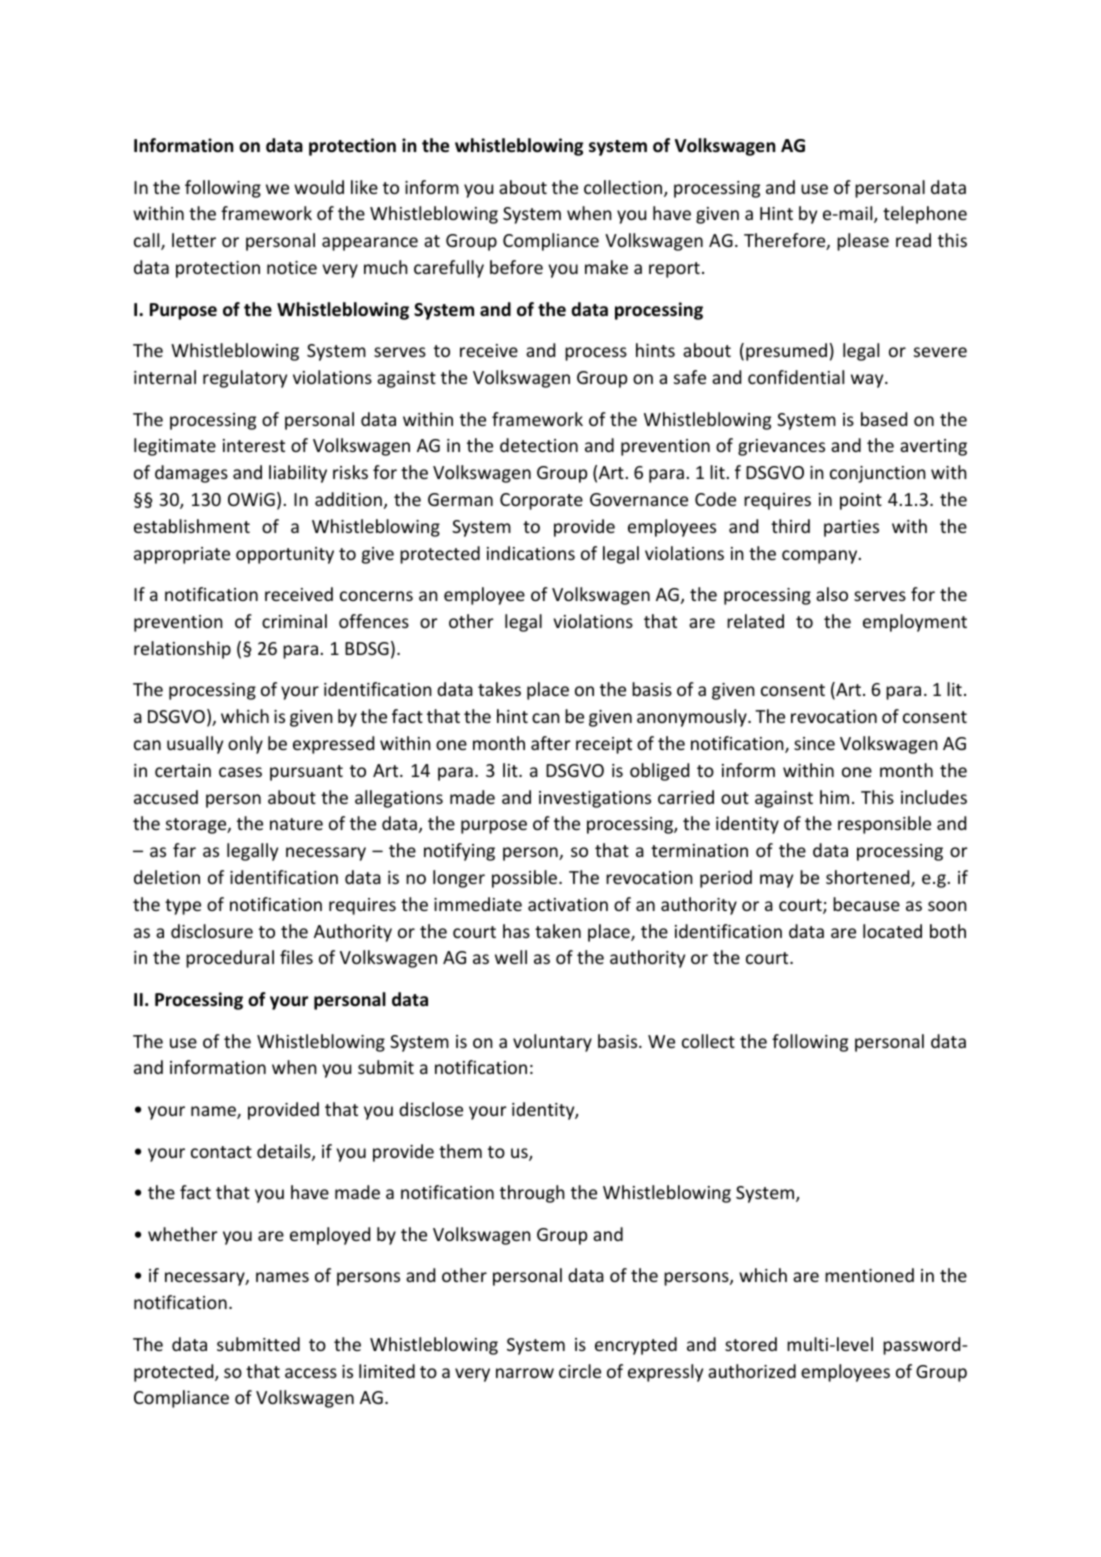 The width and height of the document is (1101, 1557). What do you see at coordinates (194, 240) in the document?
I see `letter` at bounding box center [194, 240].
